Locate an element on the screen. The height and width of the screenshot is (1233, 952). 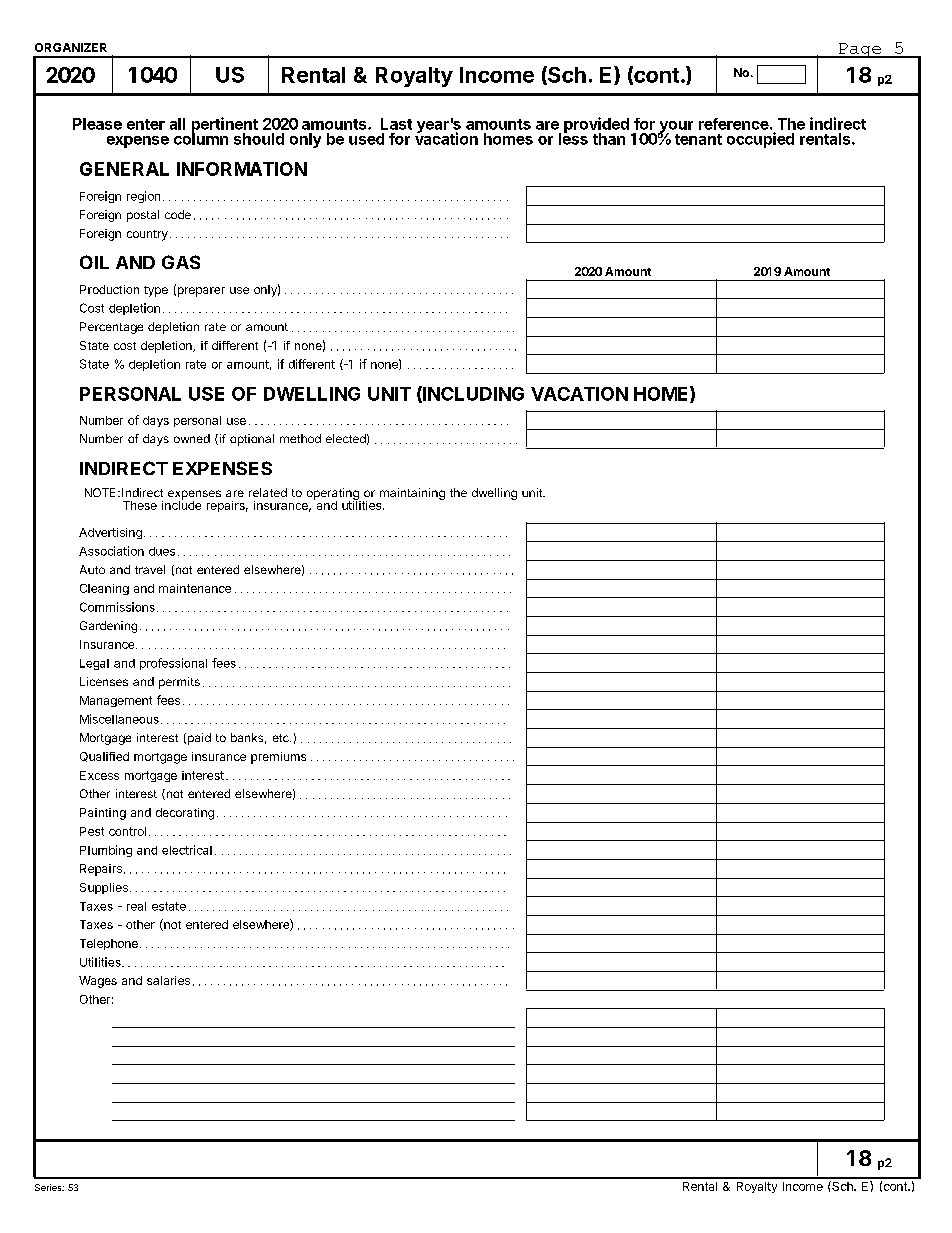
all is located at coordinates (177, 124).
